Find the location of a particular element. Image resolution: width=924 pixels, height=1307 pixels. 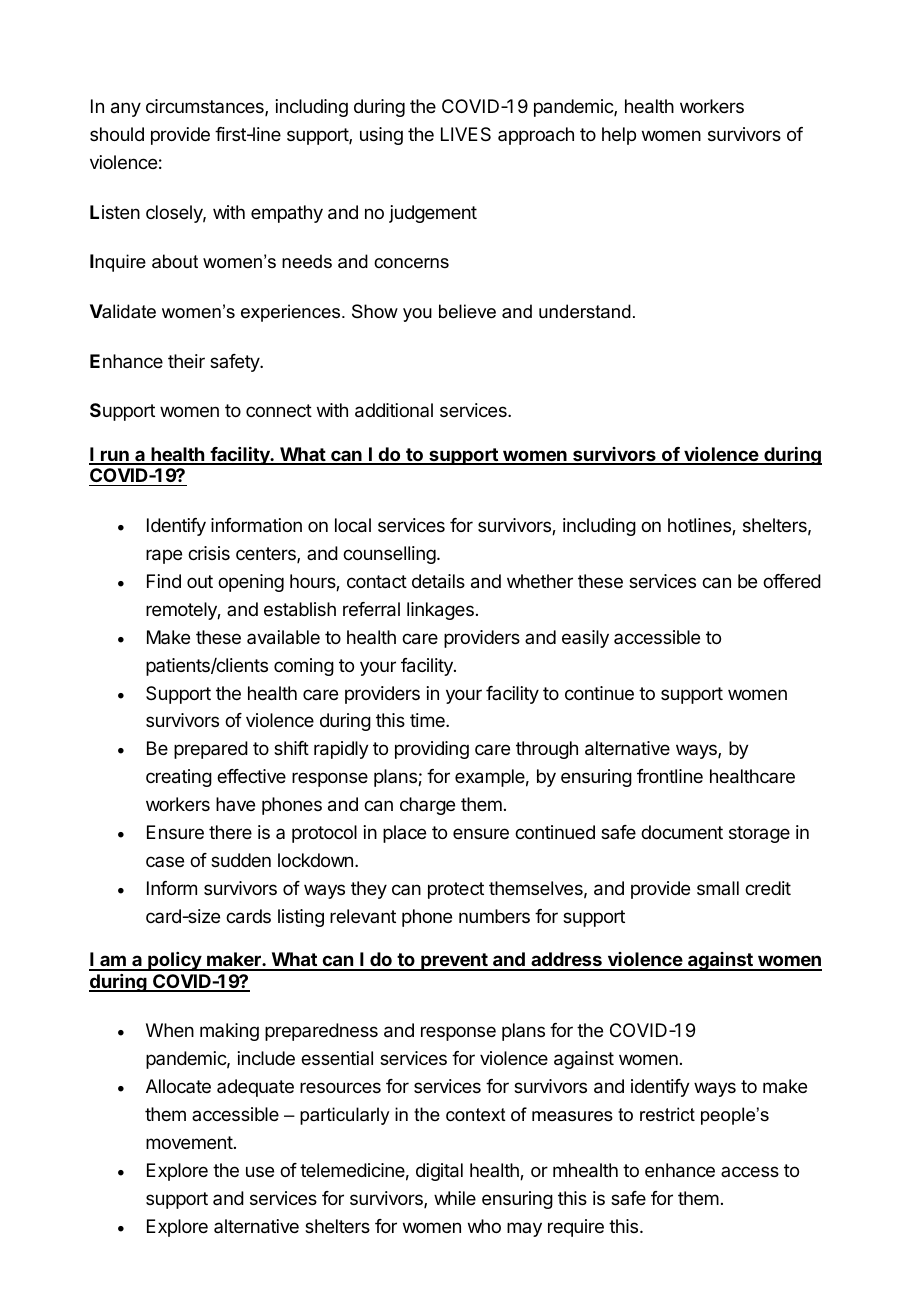

prevent is located at coordinates (454, 962).
